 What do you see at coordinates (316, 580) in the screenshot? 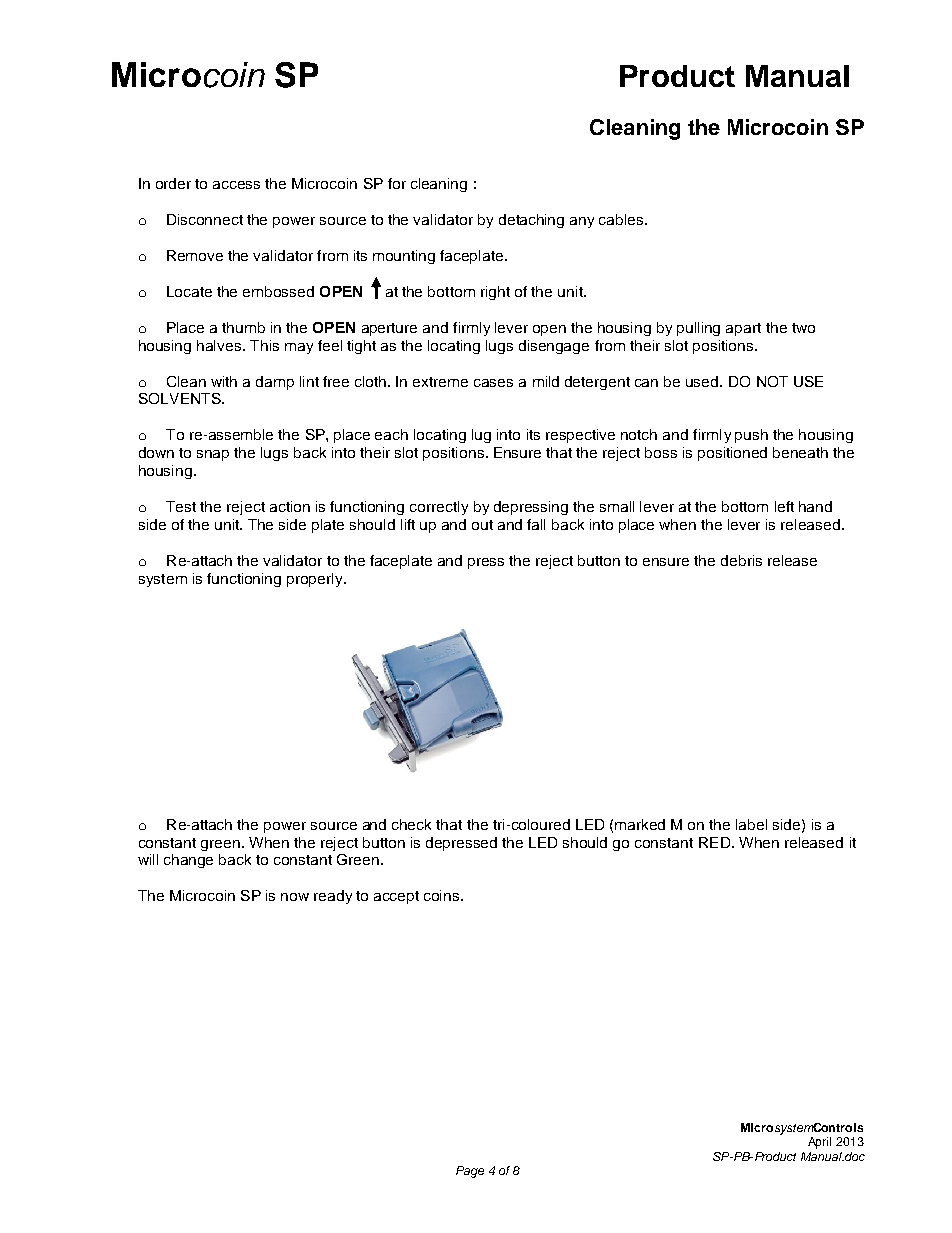
I see `properly` at bounding box center [316, 580].
